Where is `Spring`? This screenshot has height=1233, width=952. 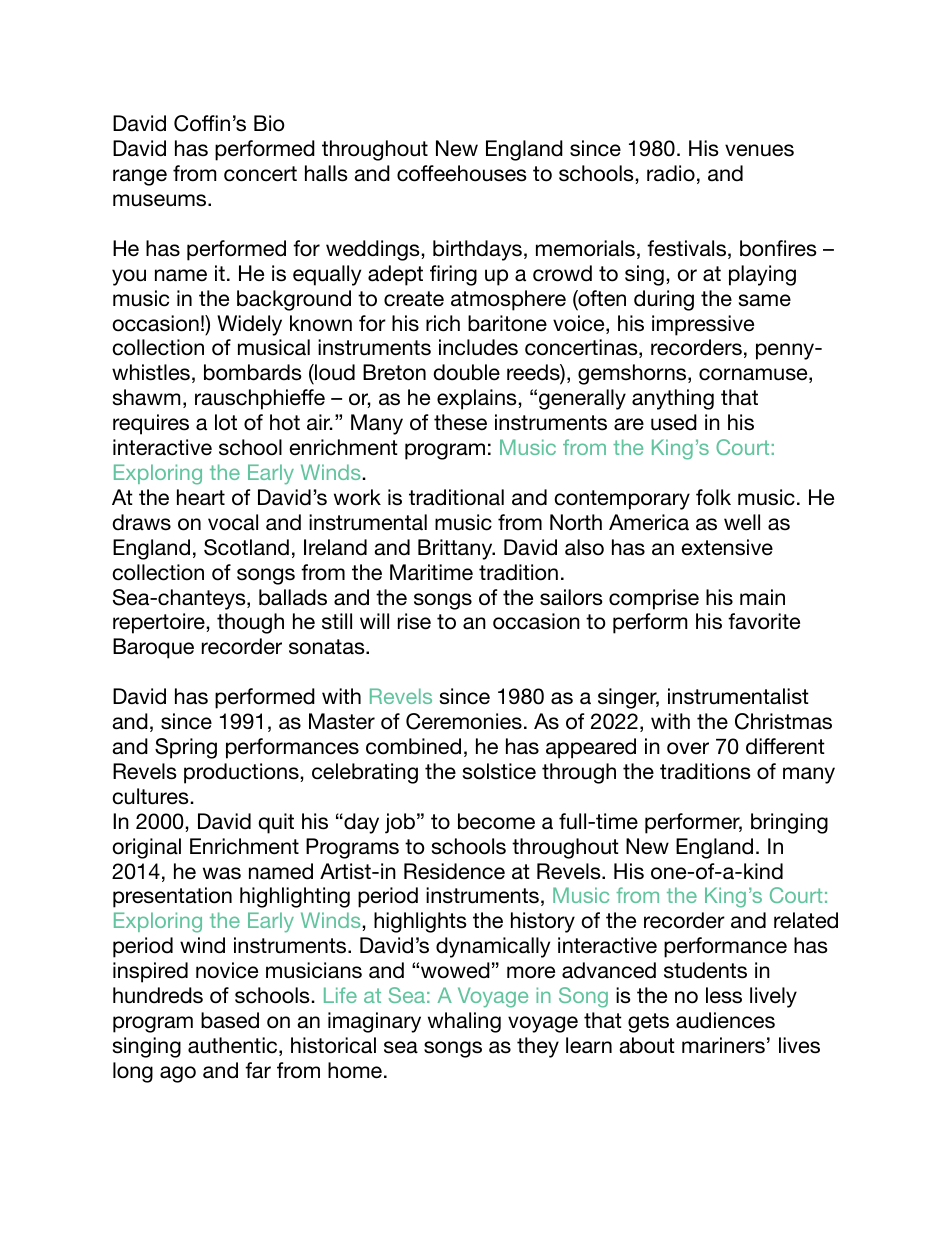
Spring is located at coordinates (186, 748).
